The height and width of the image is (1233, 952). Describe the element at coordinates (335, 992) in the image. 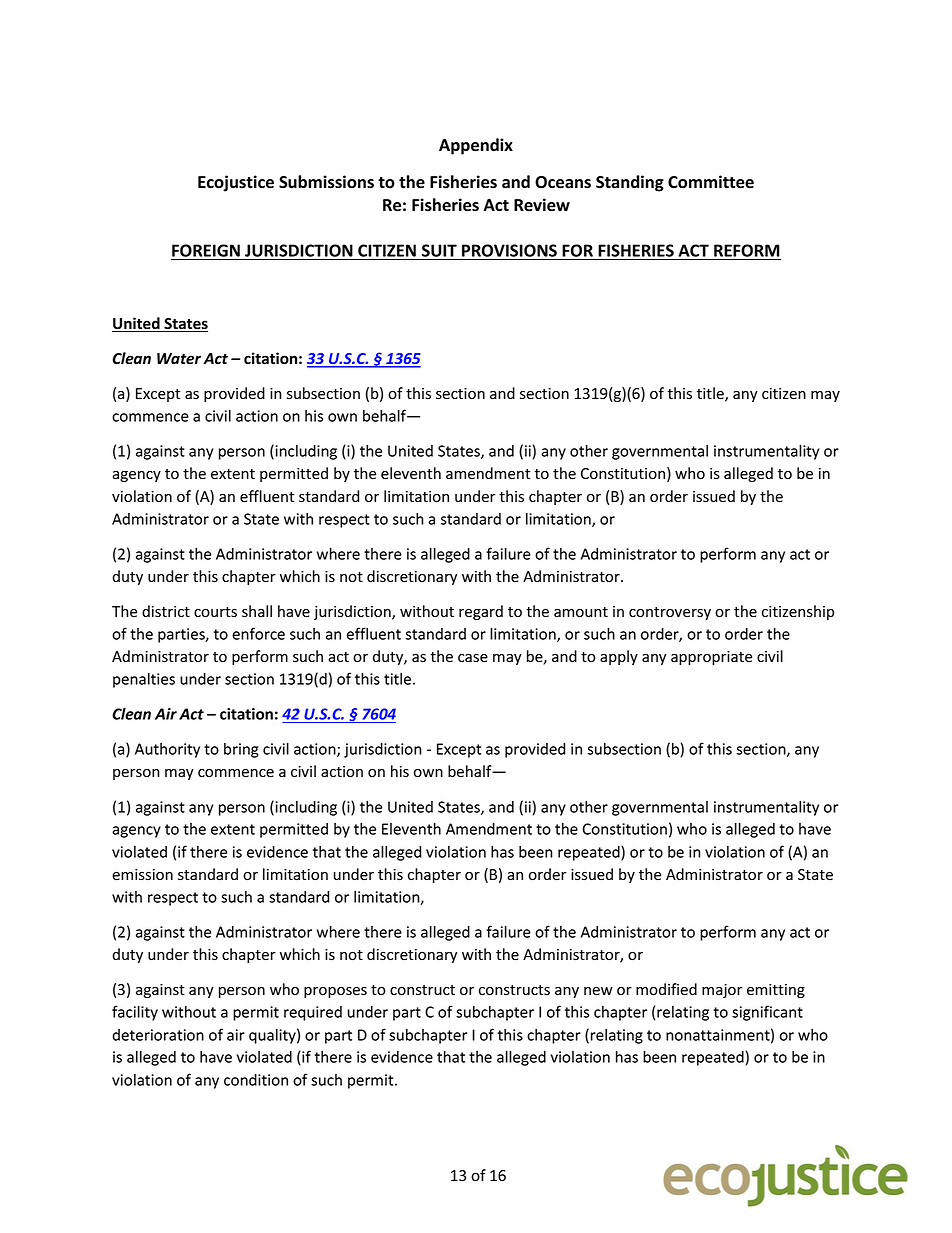

I see `proposes` at that location.
